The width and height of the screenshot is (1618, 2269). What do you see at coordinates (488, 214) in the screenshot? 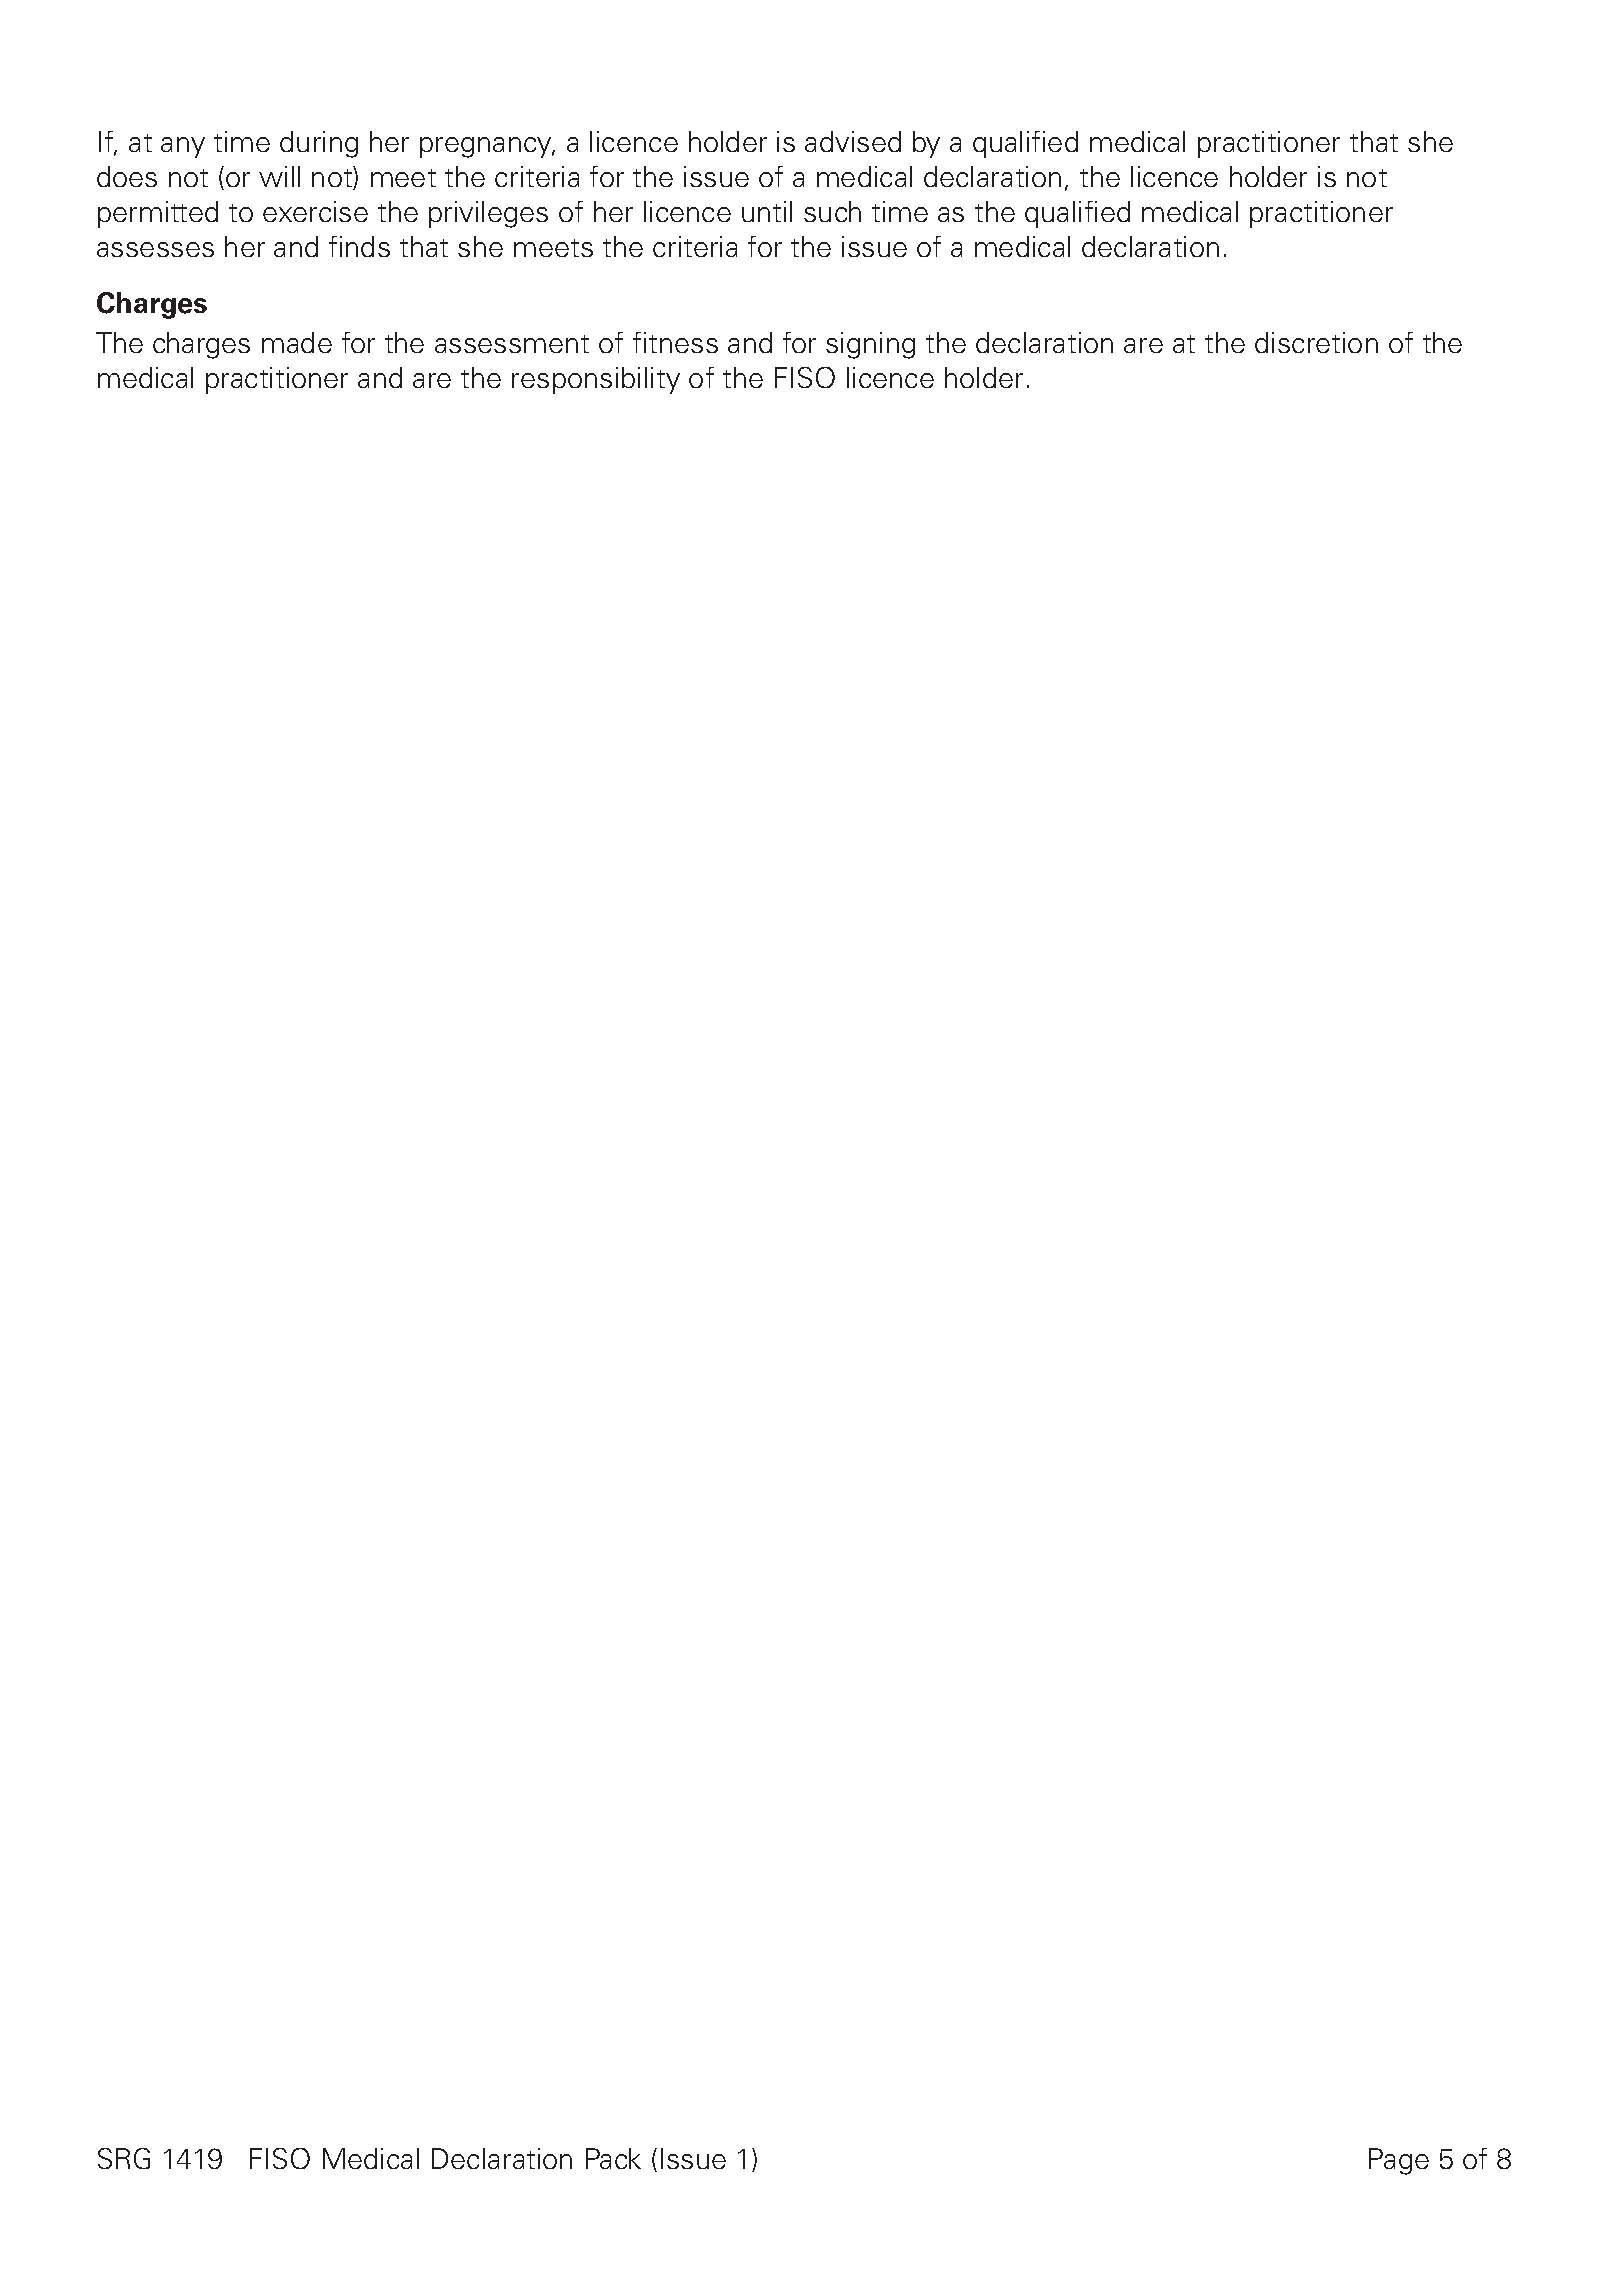
I see `privileges` at bounding box center [488, 214].
